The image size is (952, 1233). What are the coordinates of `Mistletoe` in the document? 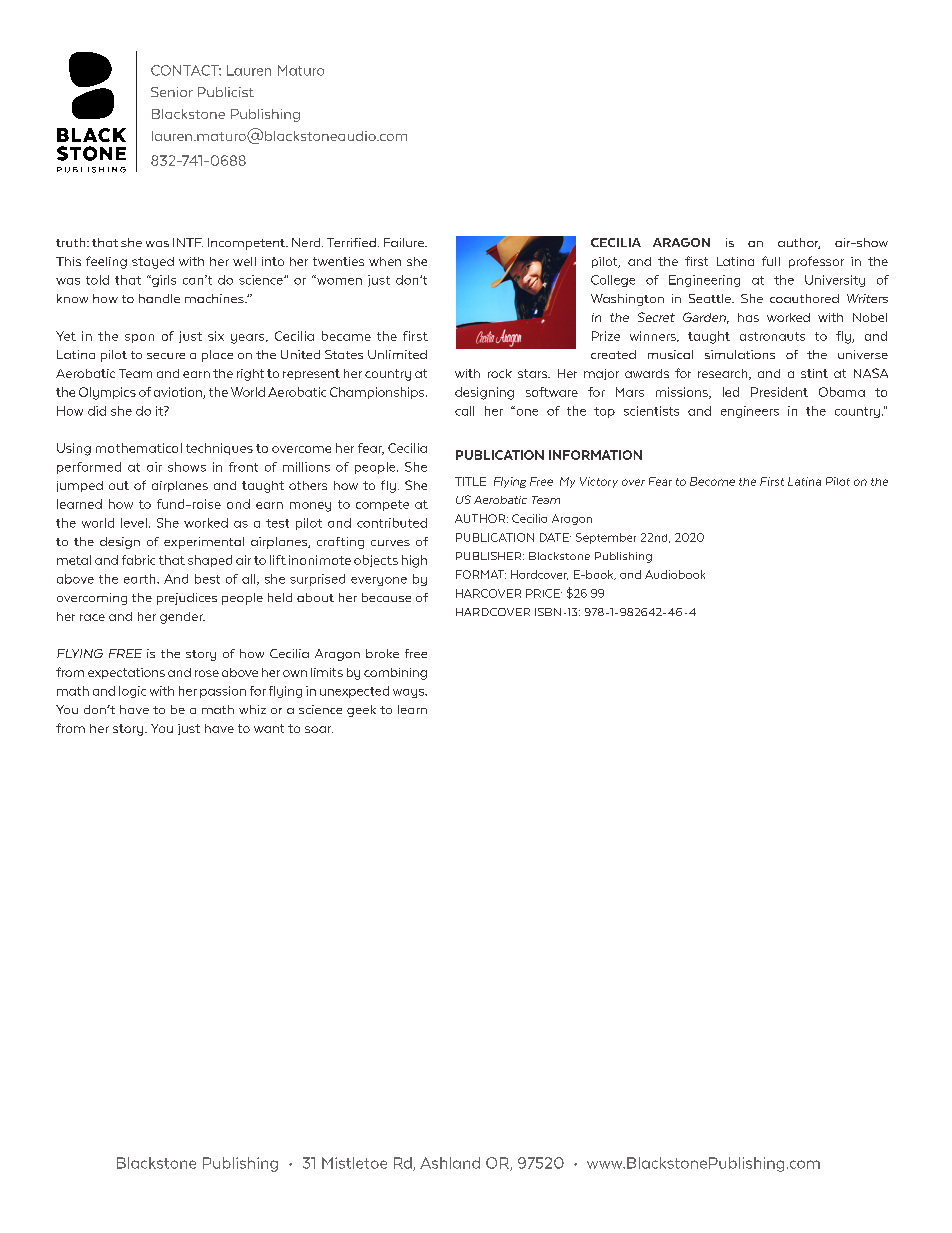 It's located at (354, 1163).
